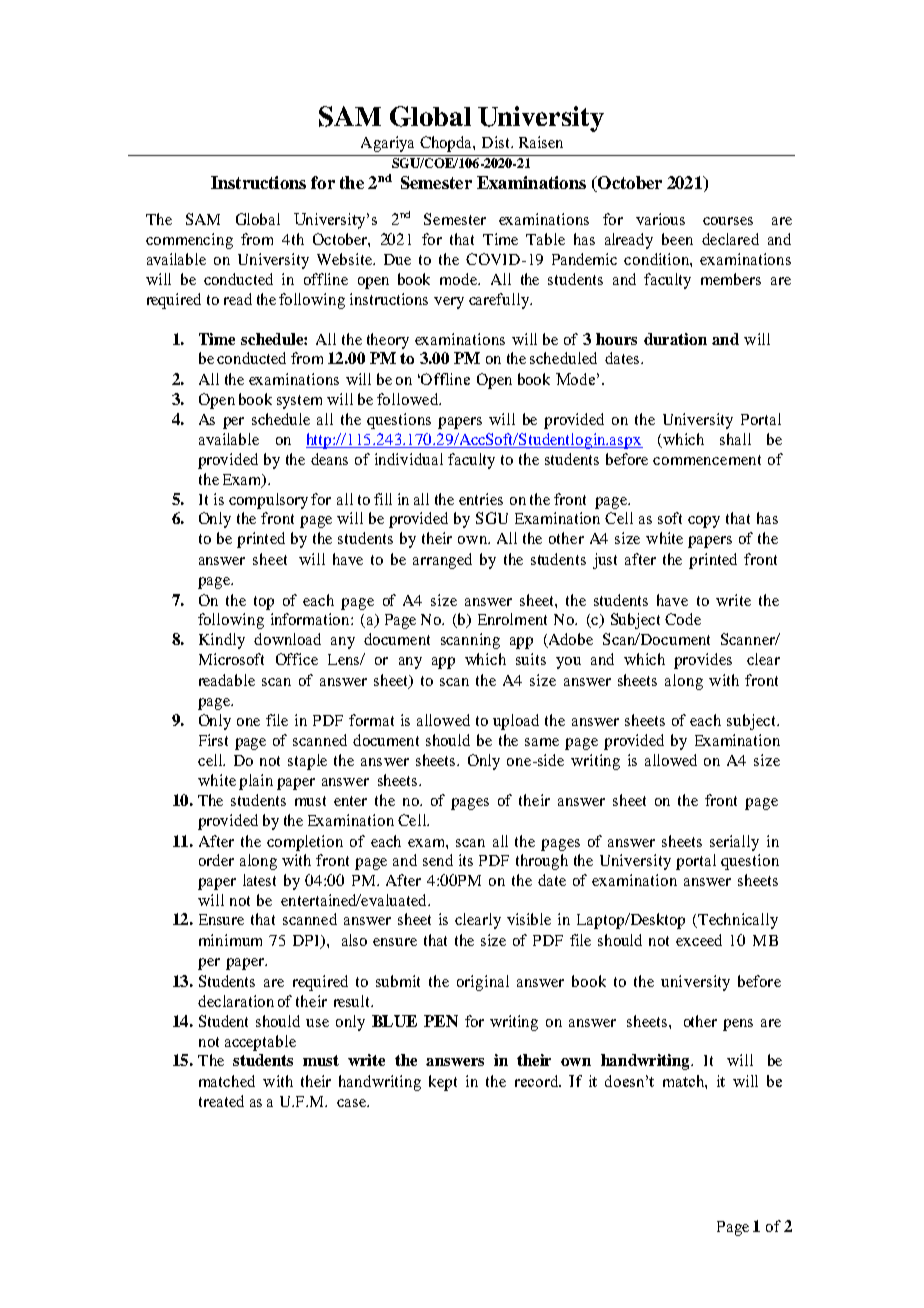 This screenshot has height=1308, width=924. I want to click on commencing, so click(189, 241).
